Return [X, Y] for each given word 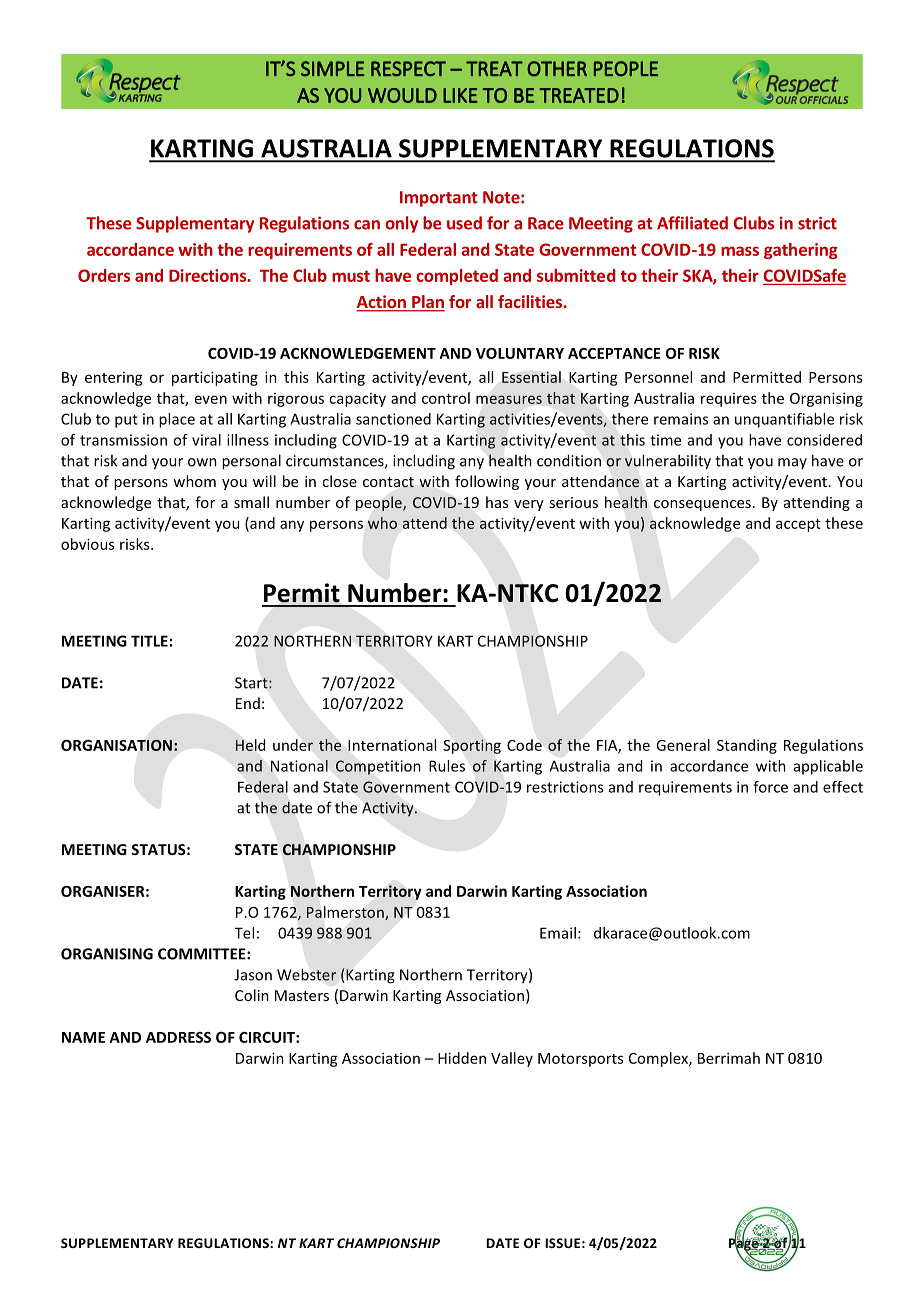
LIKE [460, 95]
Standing [747, 746]
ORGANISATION [116, 745]
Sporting [472, 746]
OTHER [557, 69]
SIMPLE [332, 68]
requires [729, 400]
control [446, 398]
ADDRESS [178, 1037]
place [177, 420]
